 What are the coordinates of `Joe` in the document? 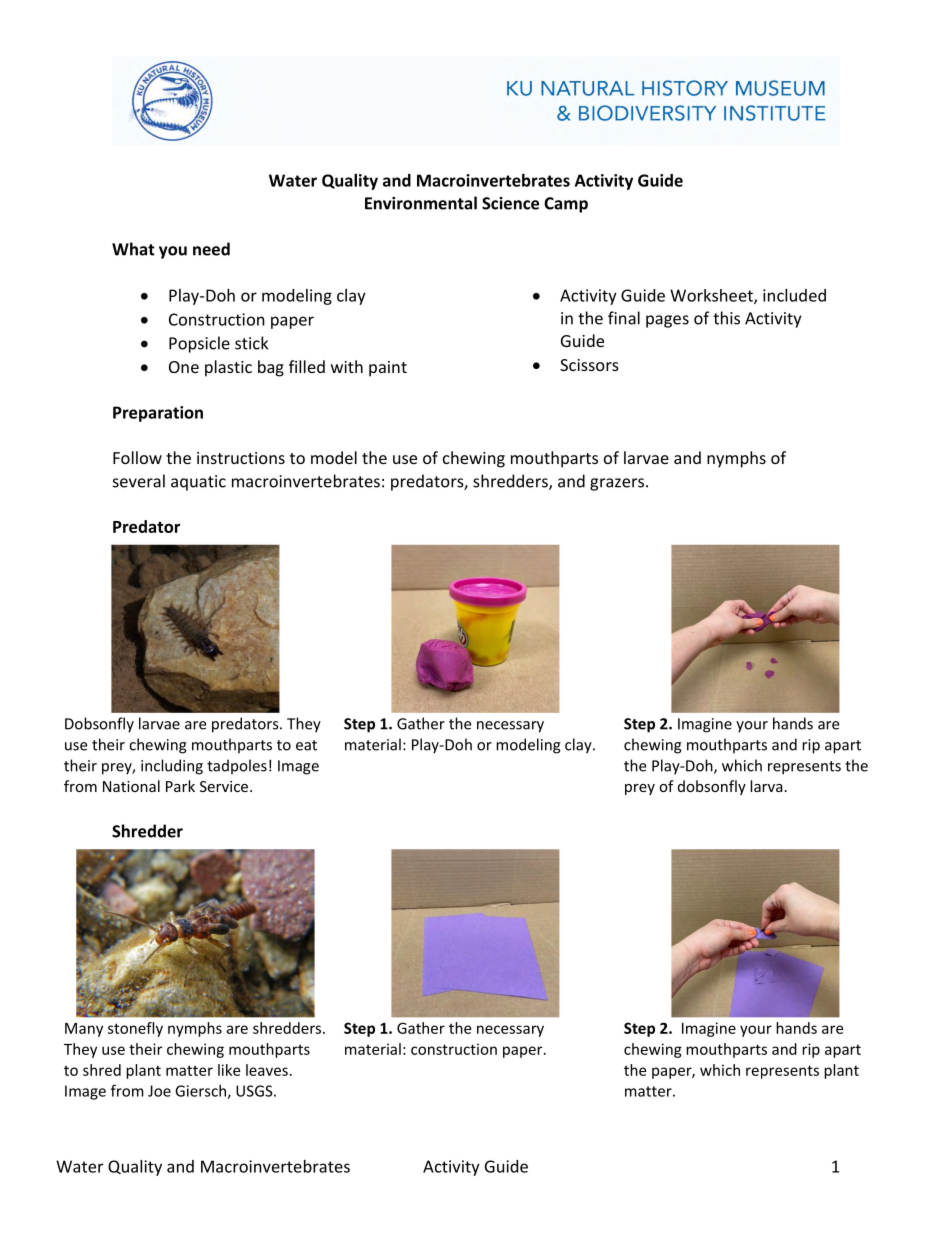 It's located at (159, 1091).
